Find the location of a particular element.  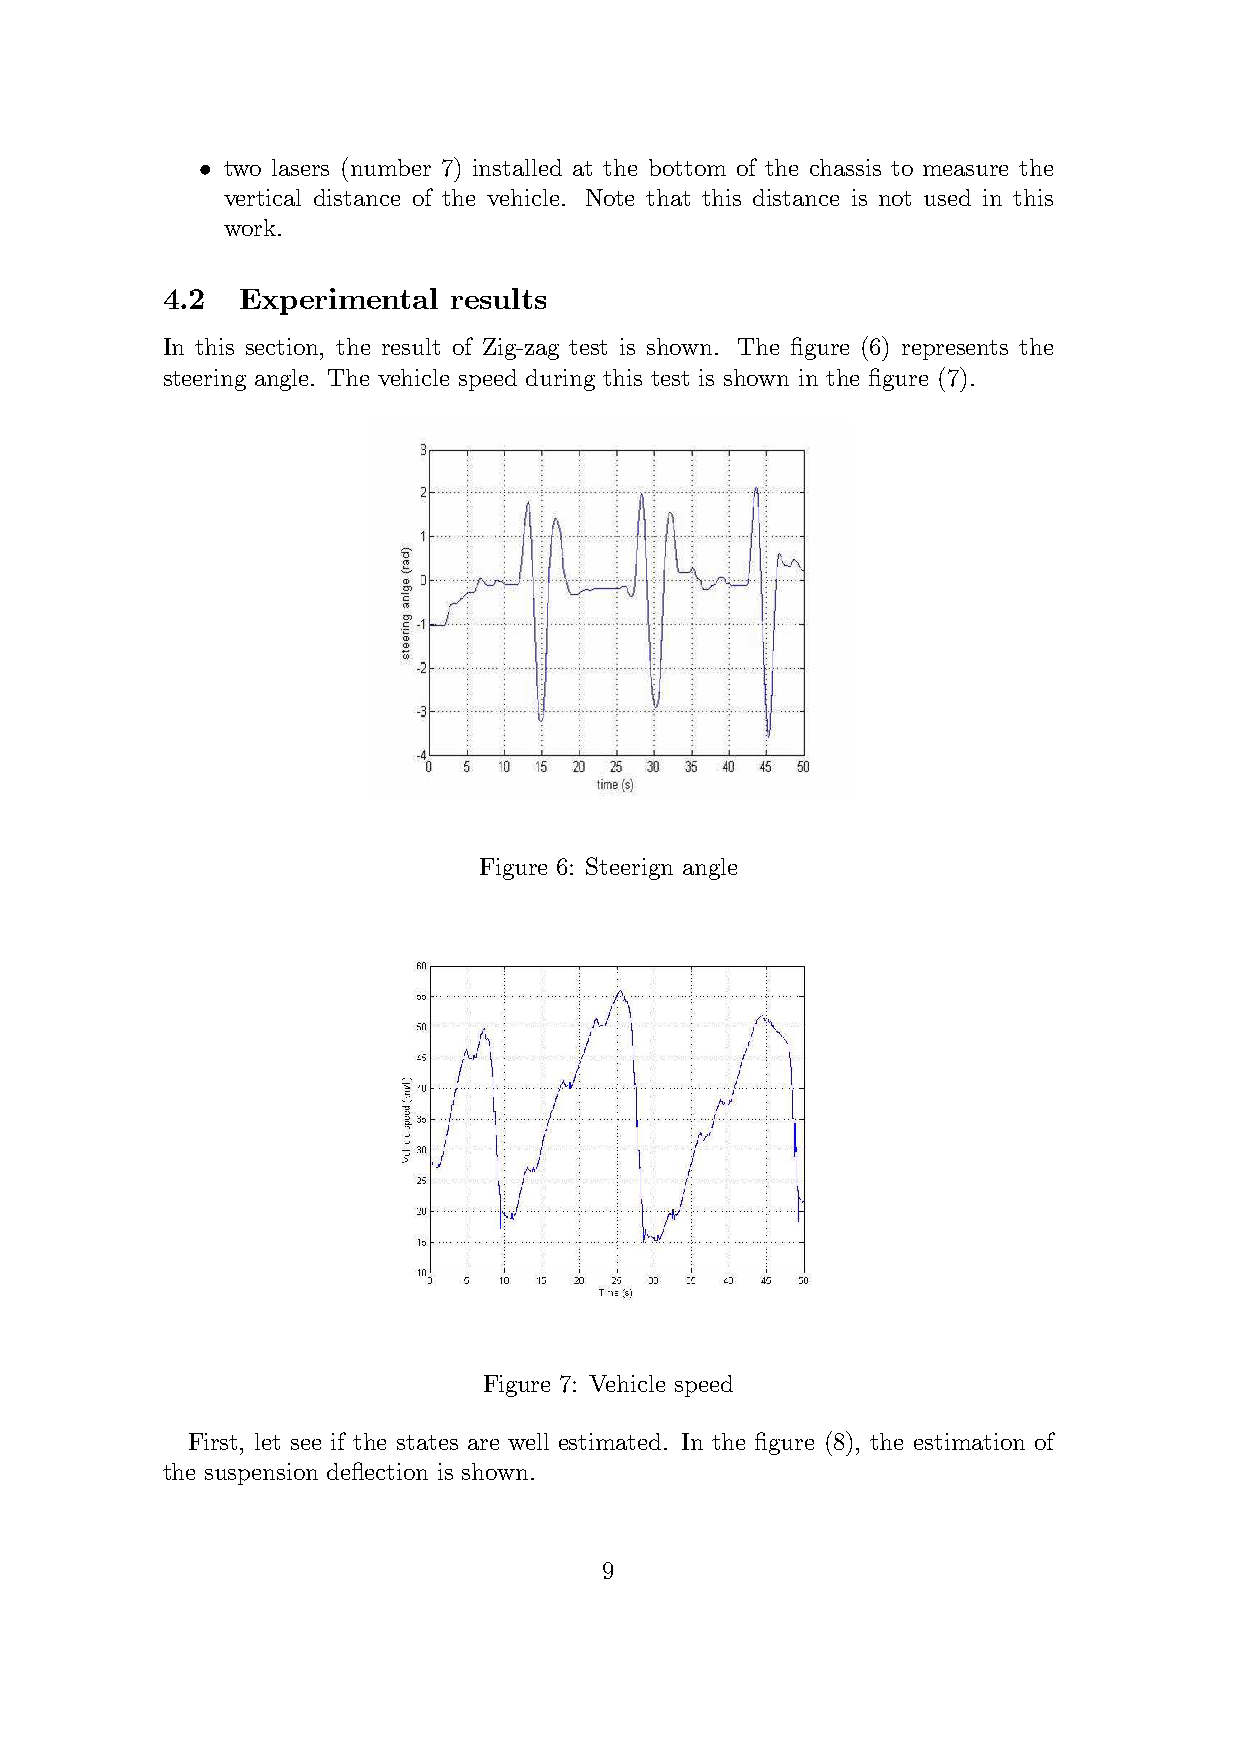

during is located at coordinates (560, 380).
